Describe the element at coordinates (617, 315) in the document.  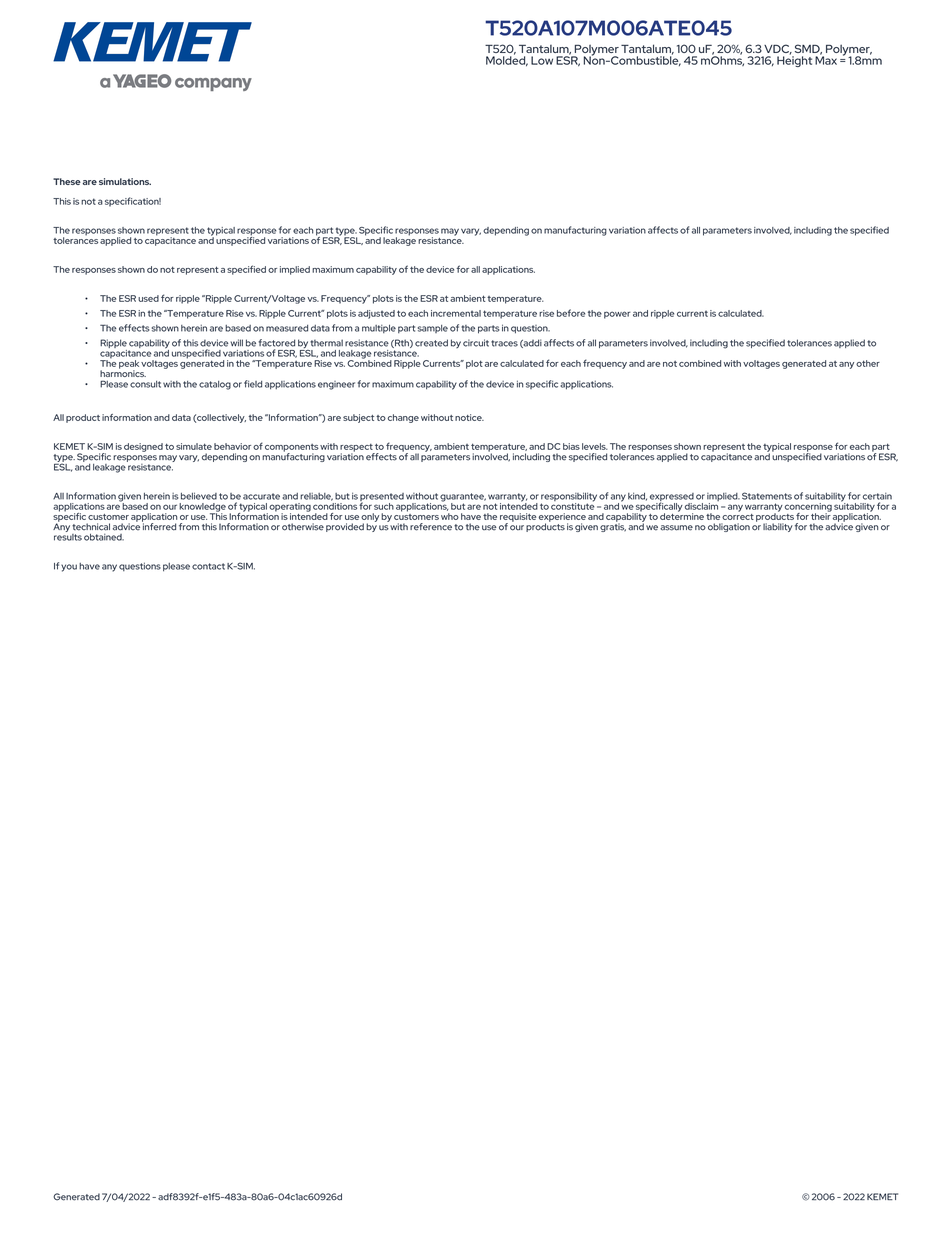
I see `power` at that location.
